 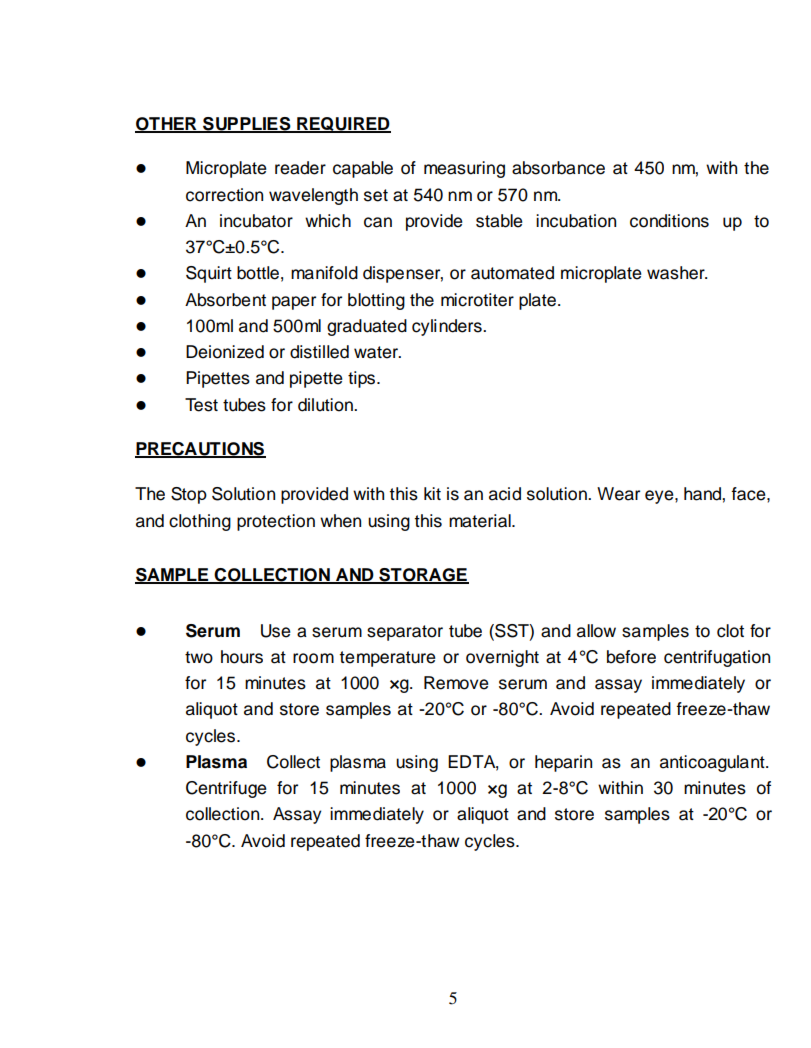 I want to click on heparin, so click(x=563, y=763).
